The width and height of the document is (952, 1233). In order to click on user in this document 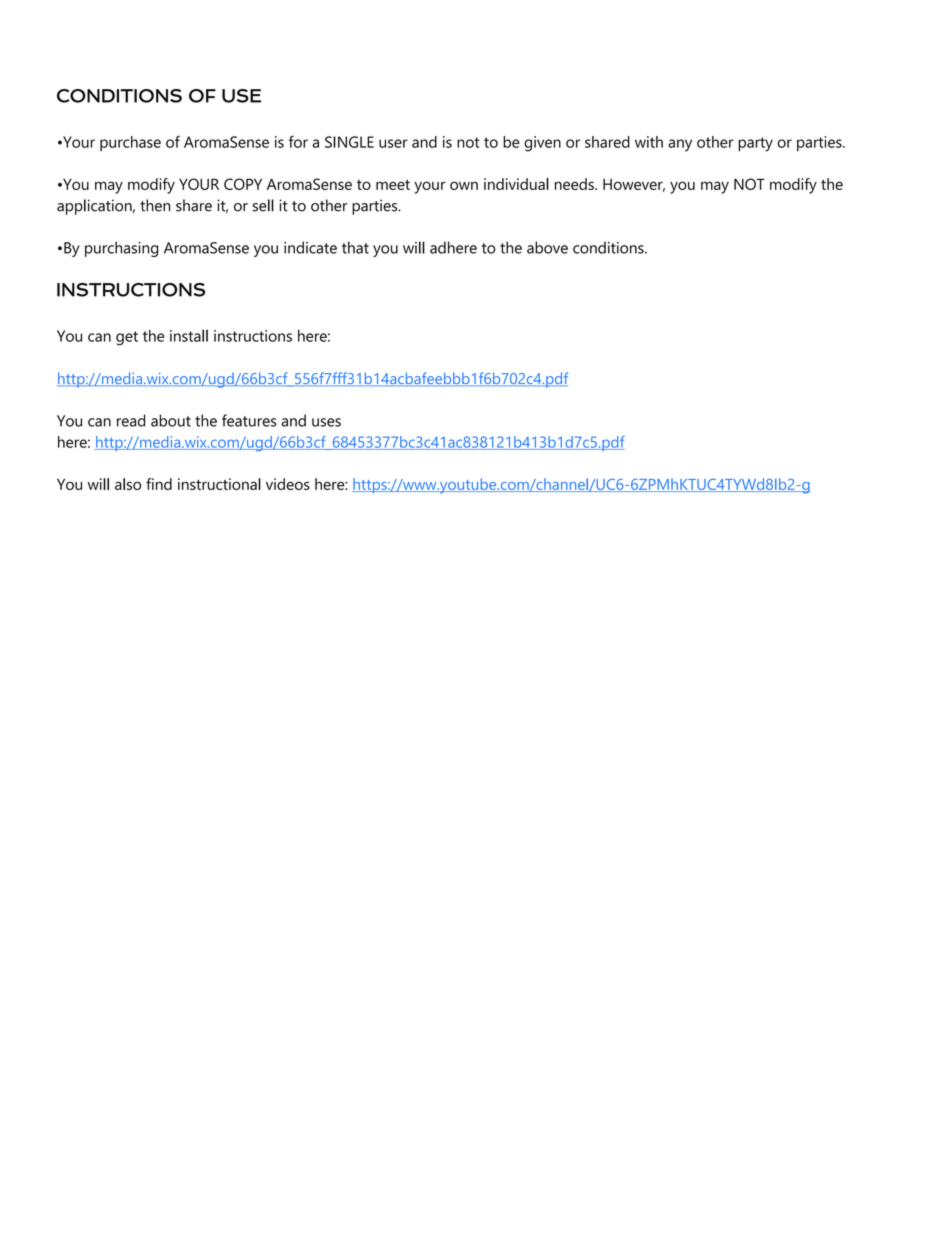, I will do `click(393, 143)`.
